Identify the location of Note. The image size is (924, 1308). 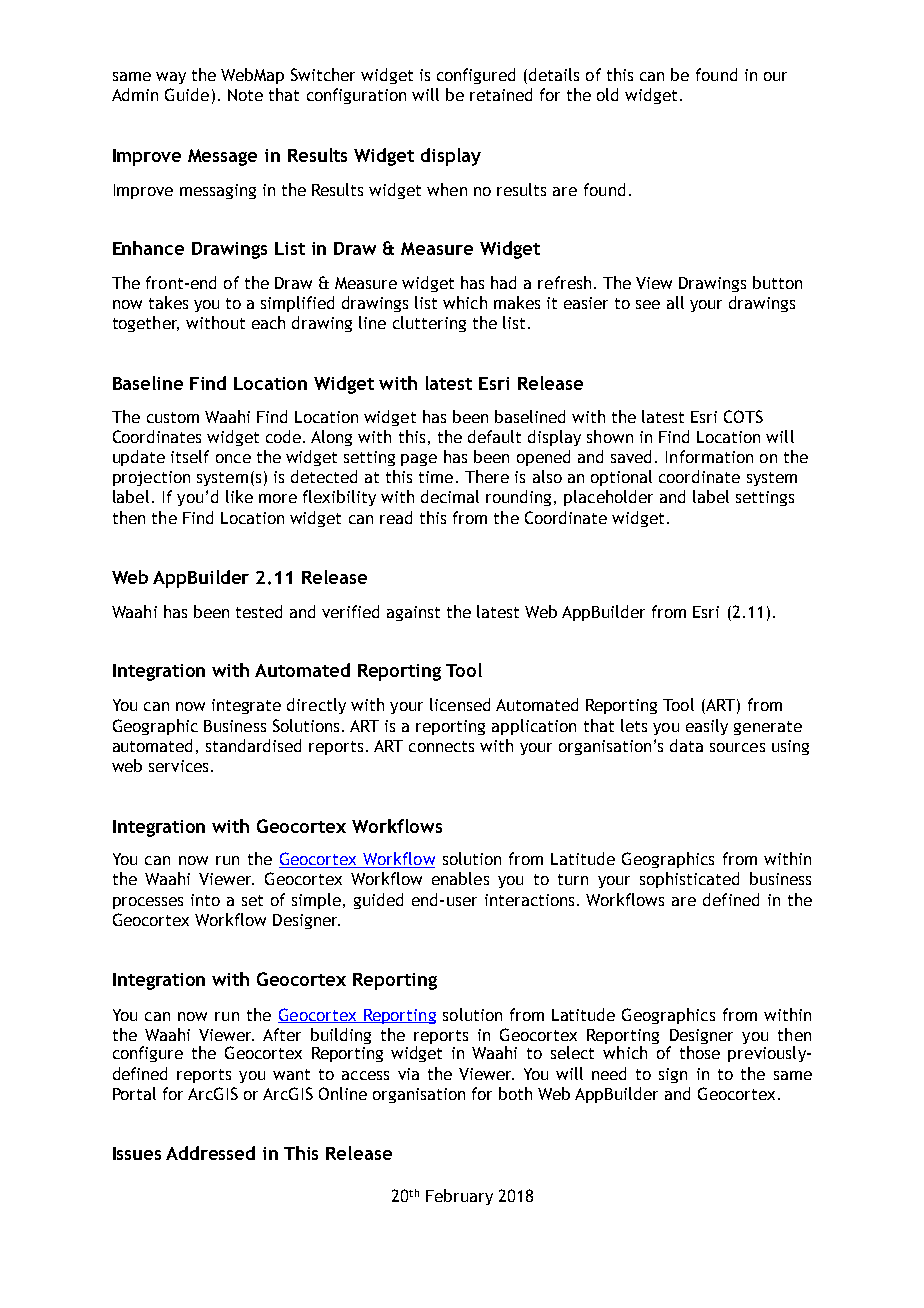
(245, 95).
